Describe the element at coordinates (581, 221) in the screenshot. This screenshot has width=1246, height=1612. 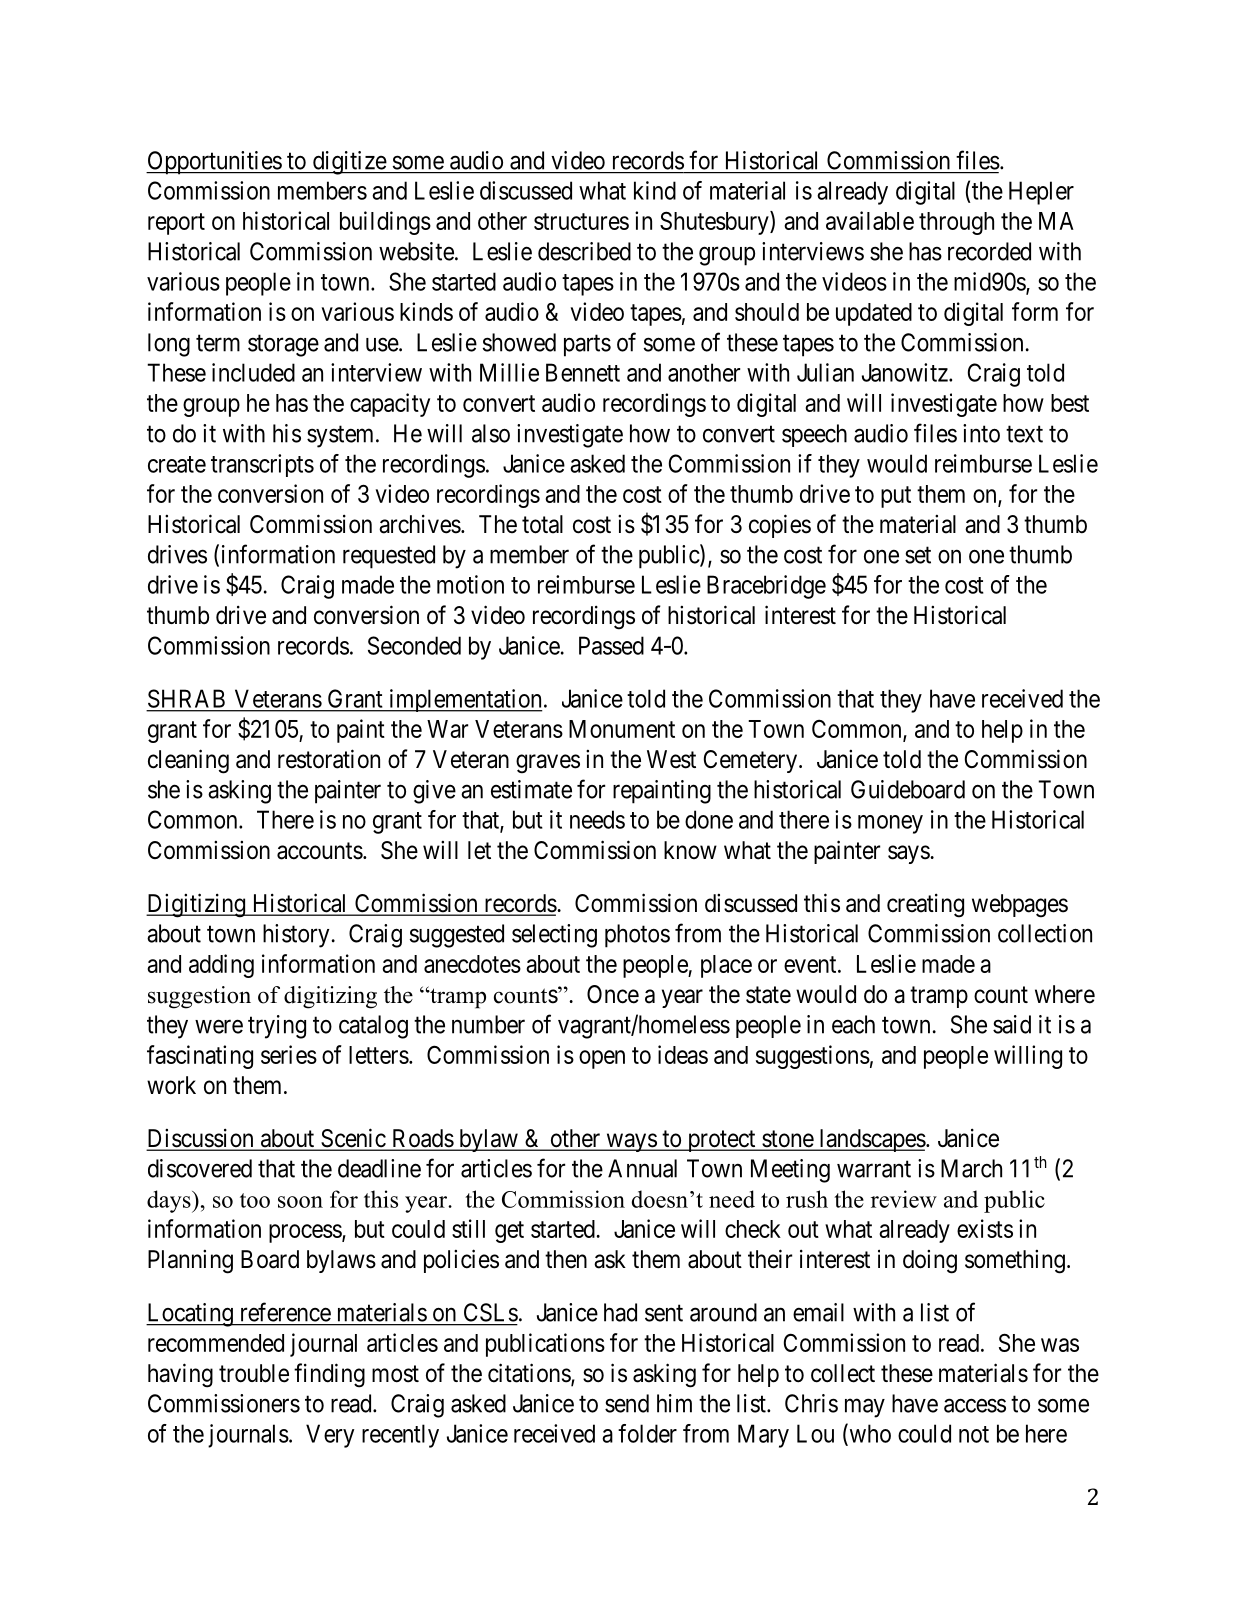
I see `structures` at that location.
